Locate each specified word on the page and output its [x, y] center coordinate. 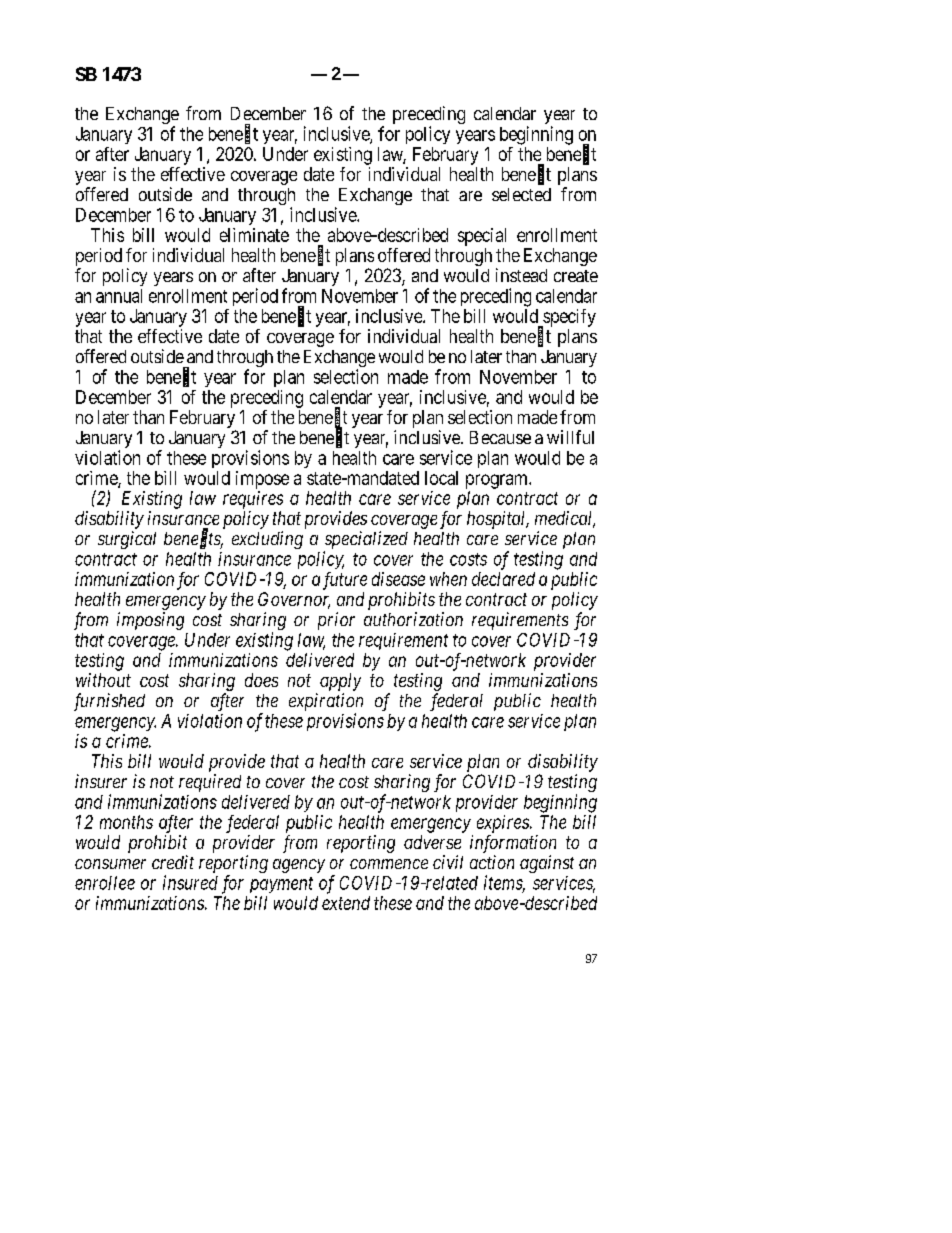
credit [173, 862]
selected [521, 194]
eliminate [254, 235]
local [441, 478]
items [504, 883]
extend [346, 903]
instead [521, 275]
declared [503, 579]
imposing [150, 621]
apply [340, 682]
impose [262, 480]
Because [500, 437]
